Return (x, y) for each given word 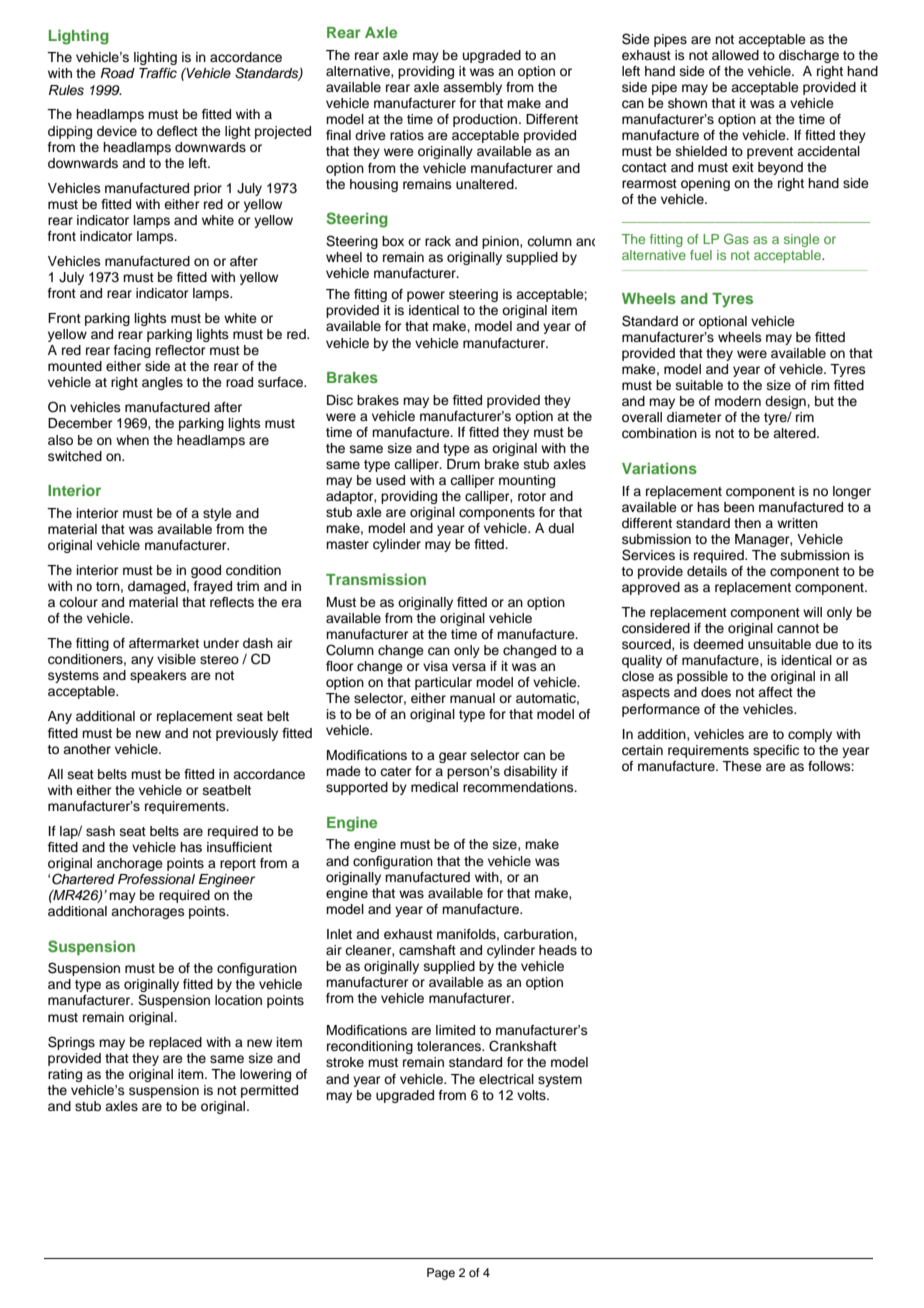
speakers (158, 676)
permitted (269, 1091)
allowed (735, 55)
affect (775, 692)
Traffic (158, 73)
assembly (472, 88)
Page (441, 1274)
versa (469, 667)
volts (532, 1095)
